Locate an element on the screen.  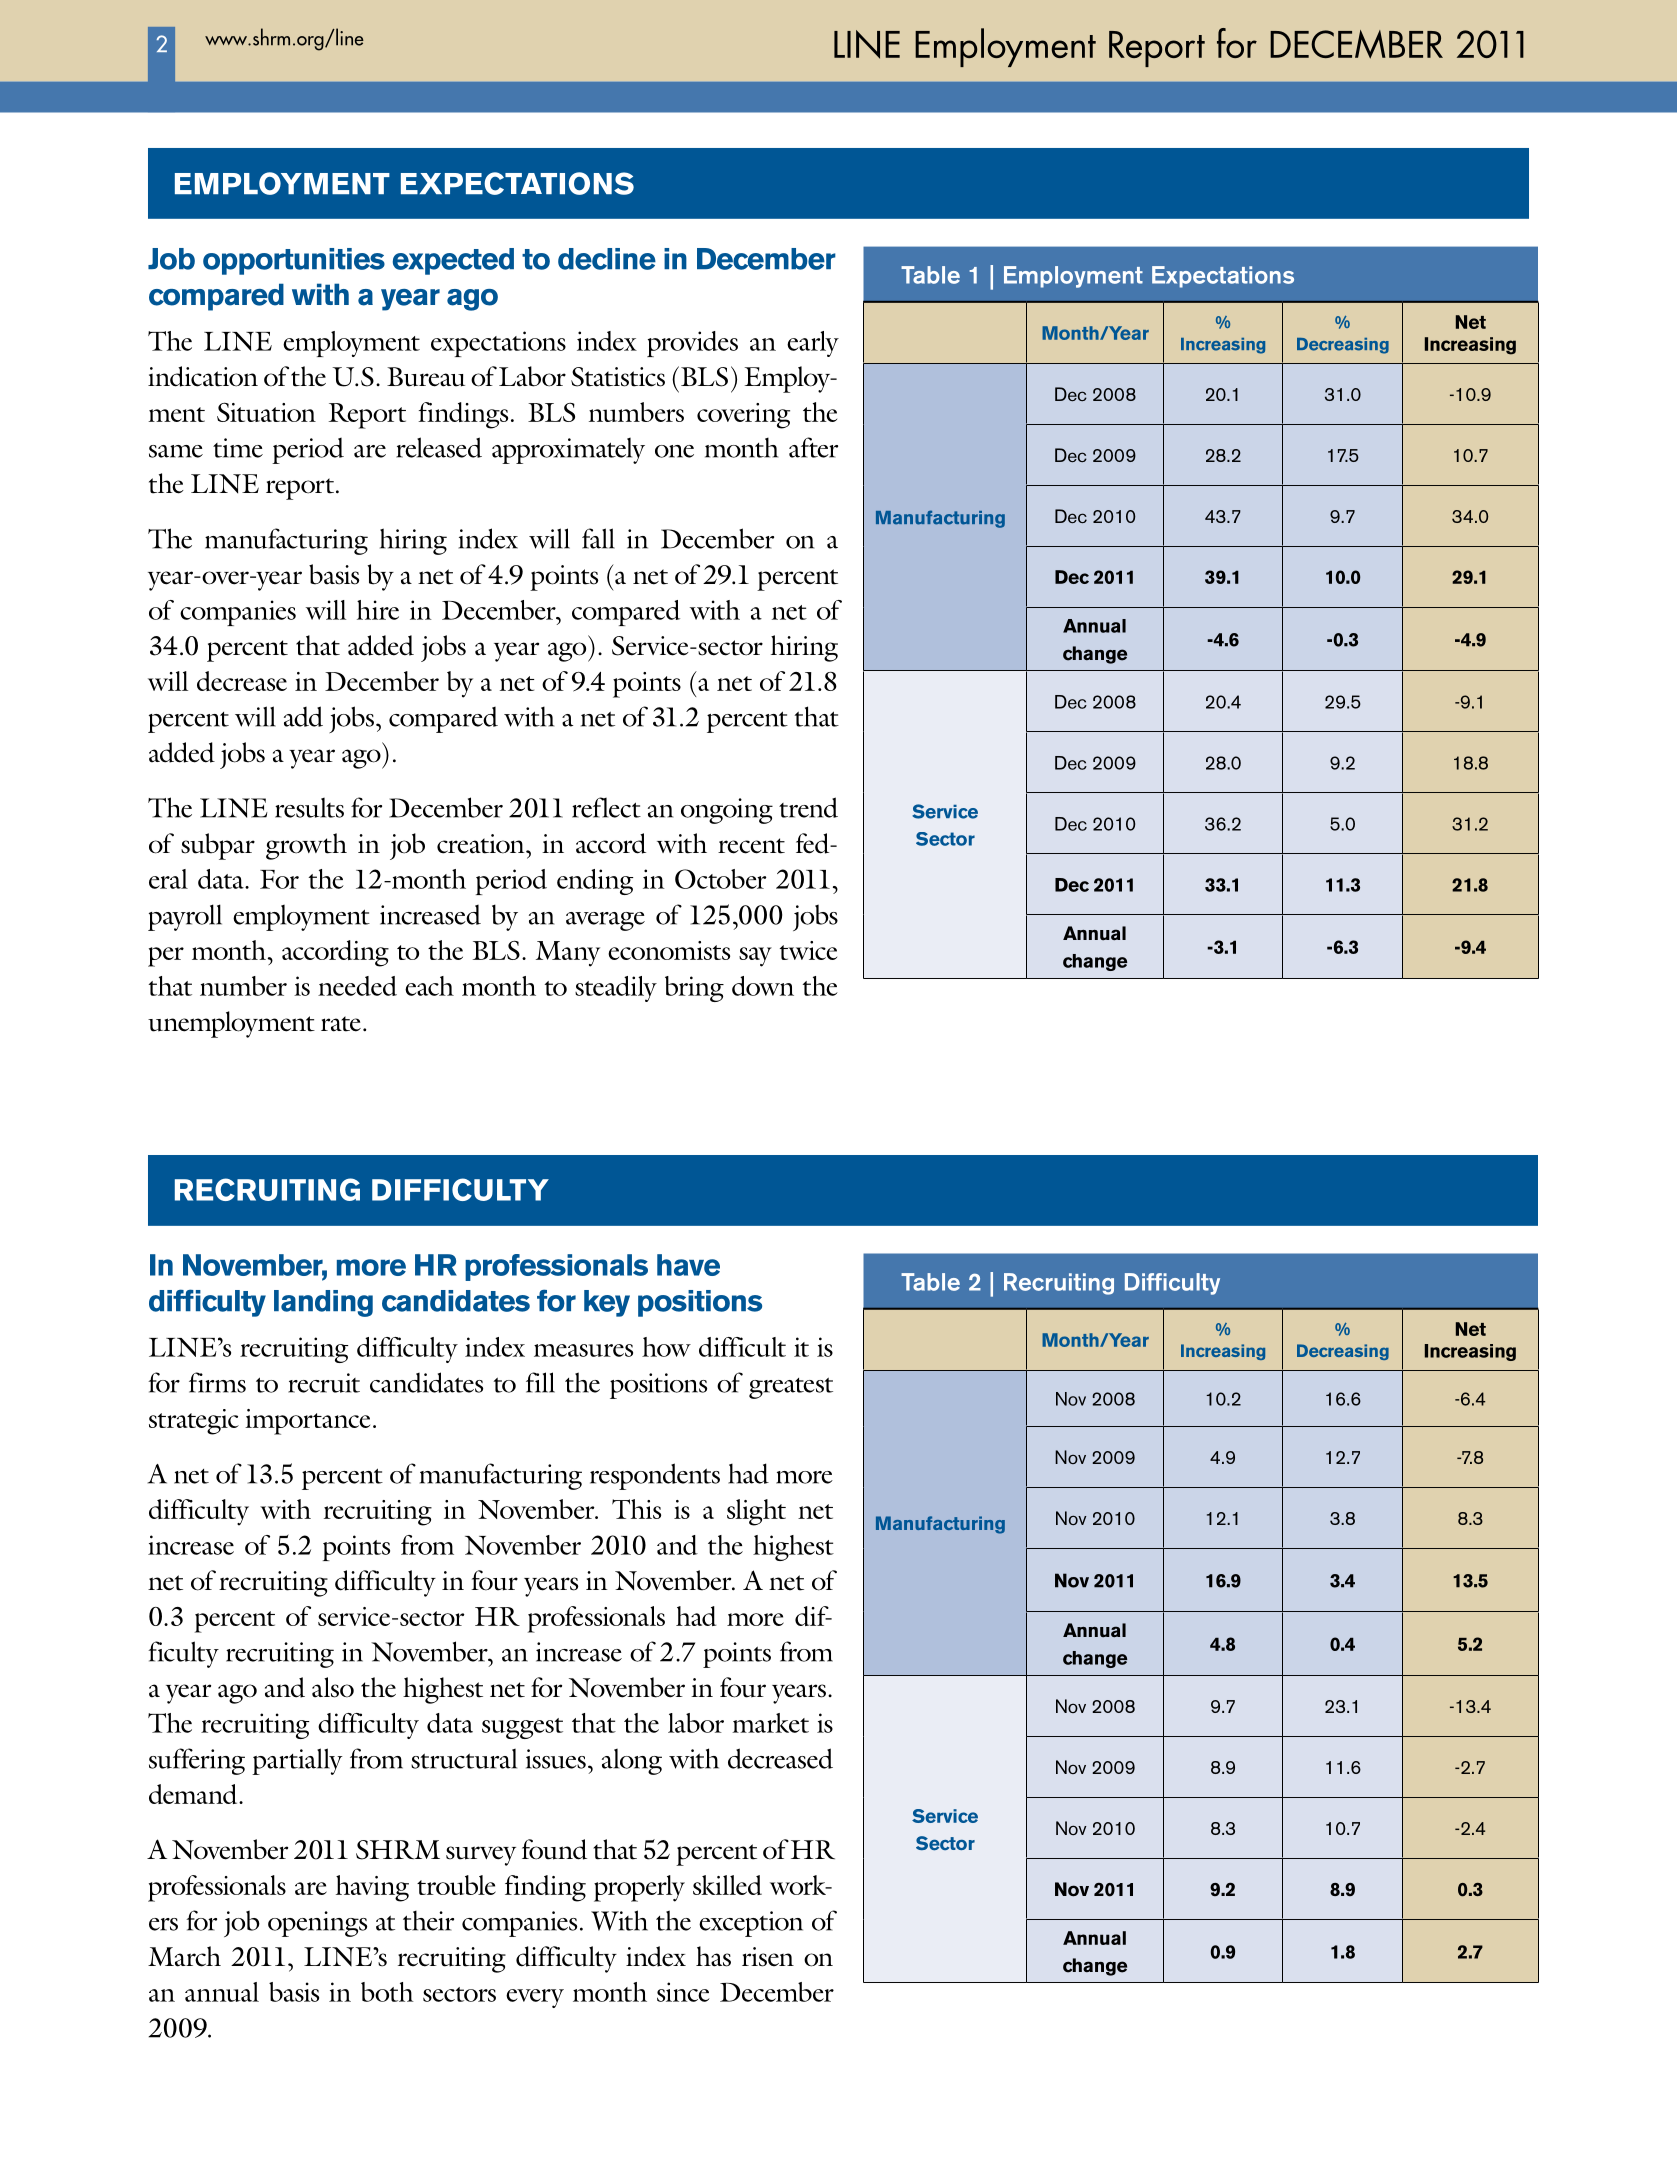
slight is located at coordinates (756, 1512).
